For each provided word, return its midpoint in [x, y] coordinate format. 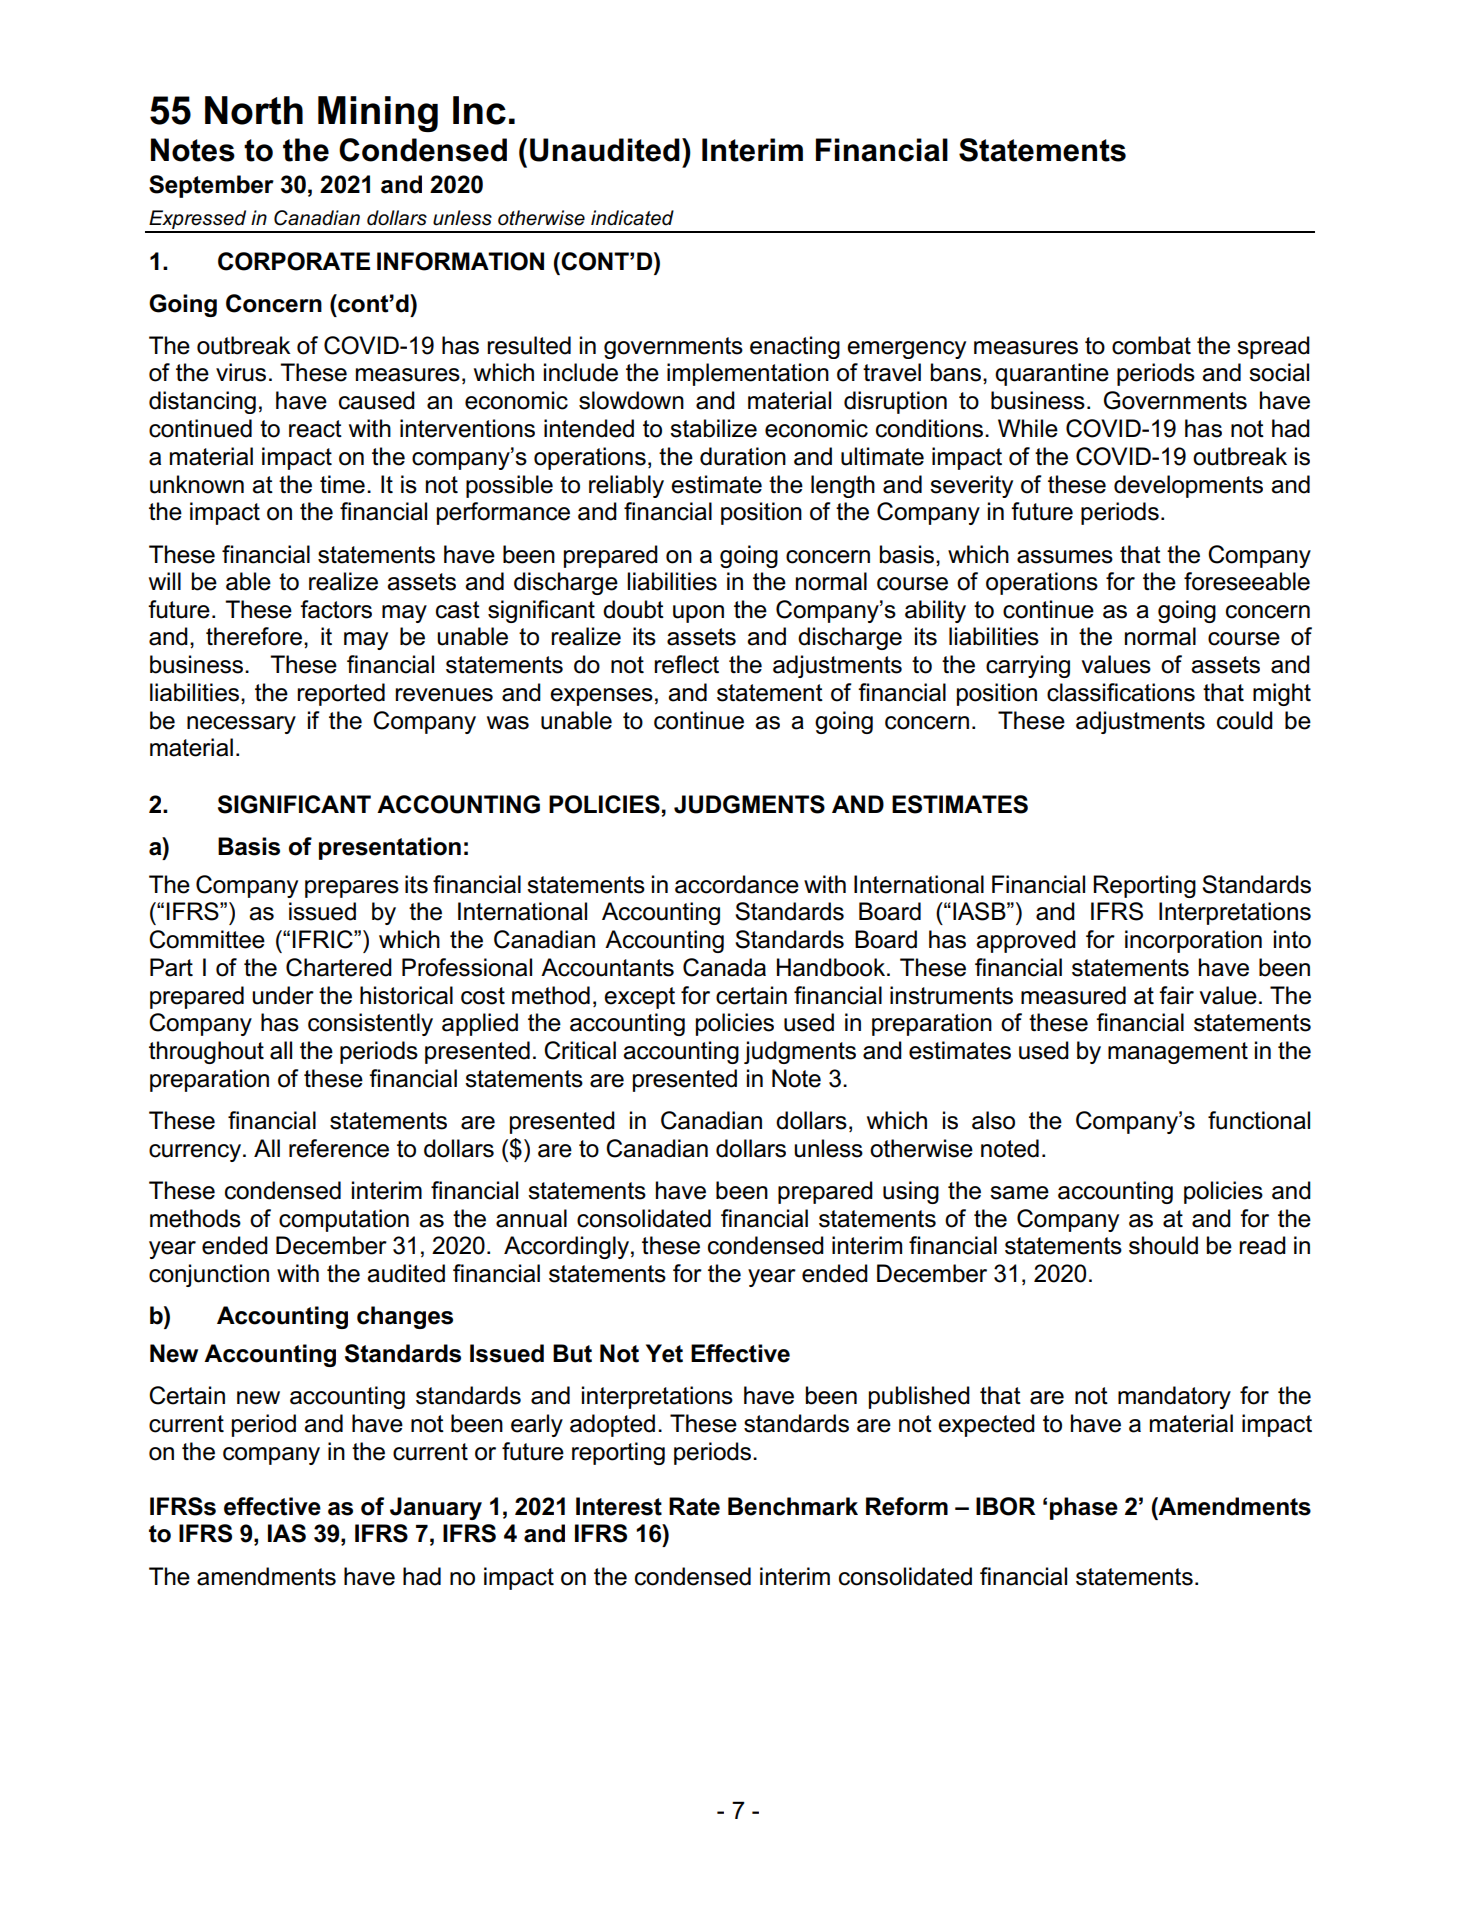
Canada [724, 967]
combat [1151, 345]
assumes [1065, 557]
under [283, 995]
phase [1084, 1508]
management [1178, 1053]
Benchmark [793, 1506]
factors [336, 609]
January [436, 1508]
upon [698, 614]
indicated [632, 218]
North [254, 110]
